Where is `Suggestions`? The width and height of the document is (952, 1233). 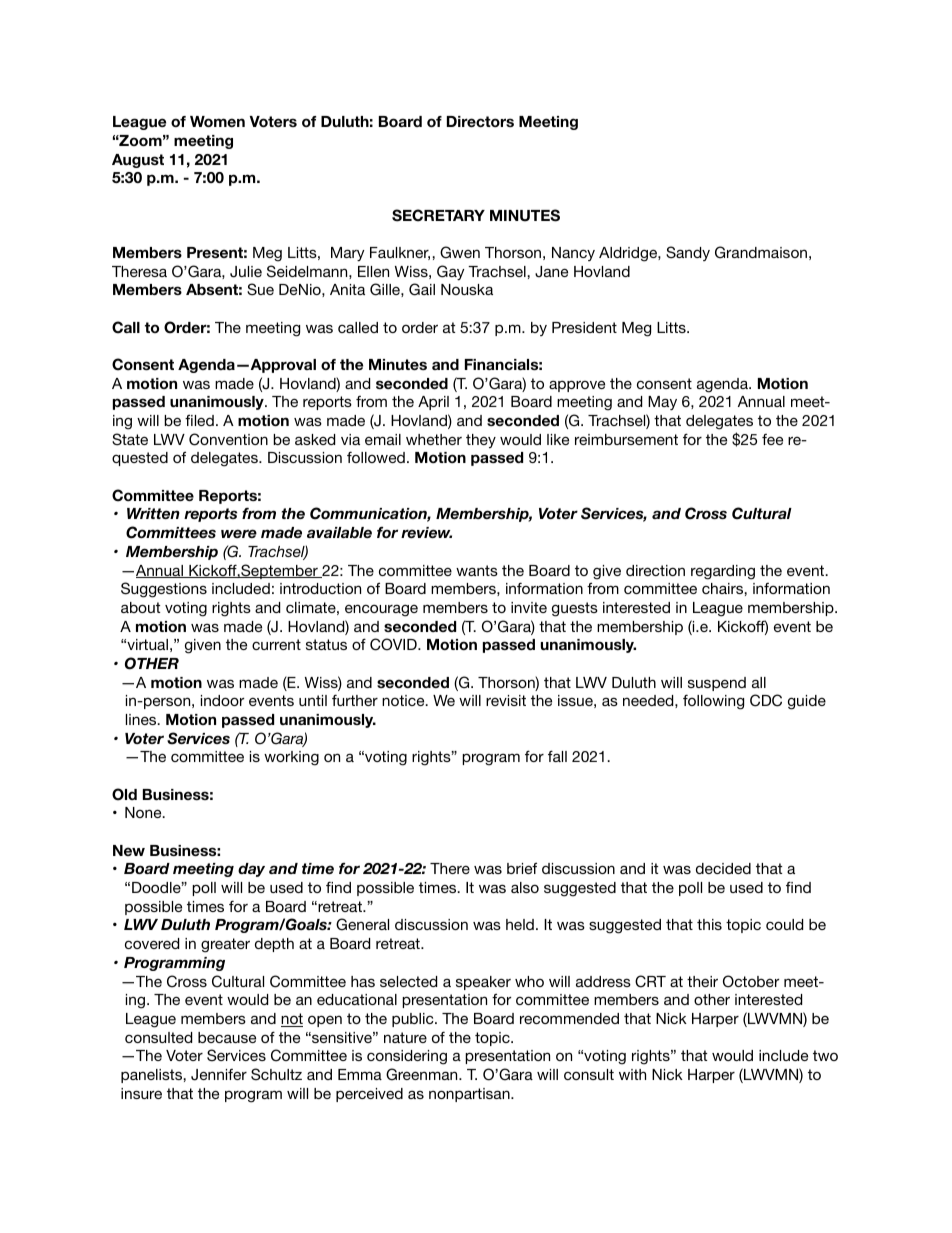 Suggestions is located at coordinates (164, 590).
